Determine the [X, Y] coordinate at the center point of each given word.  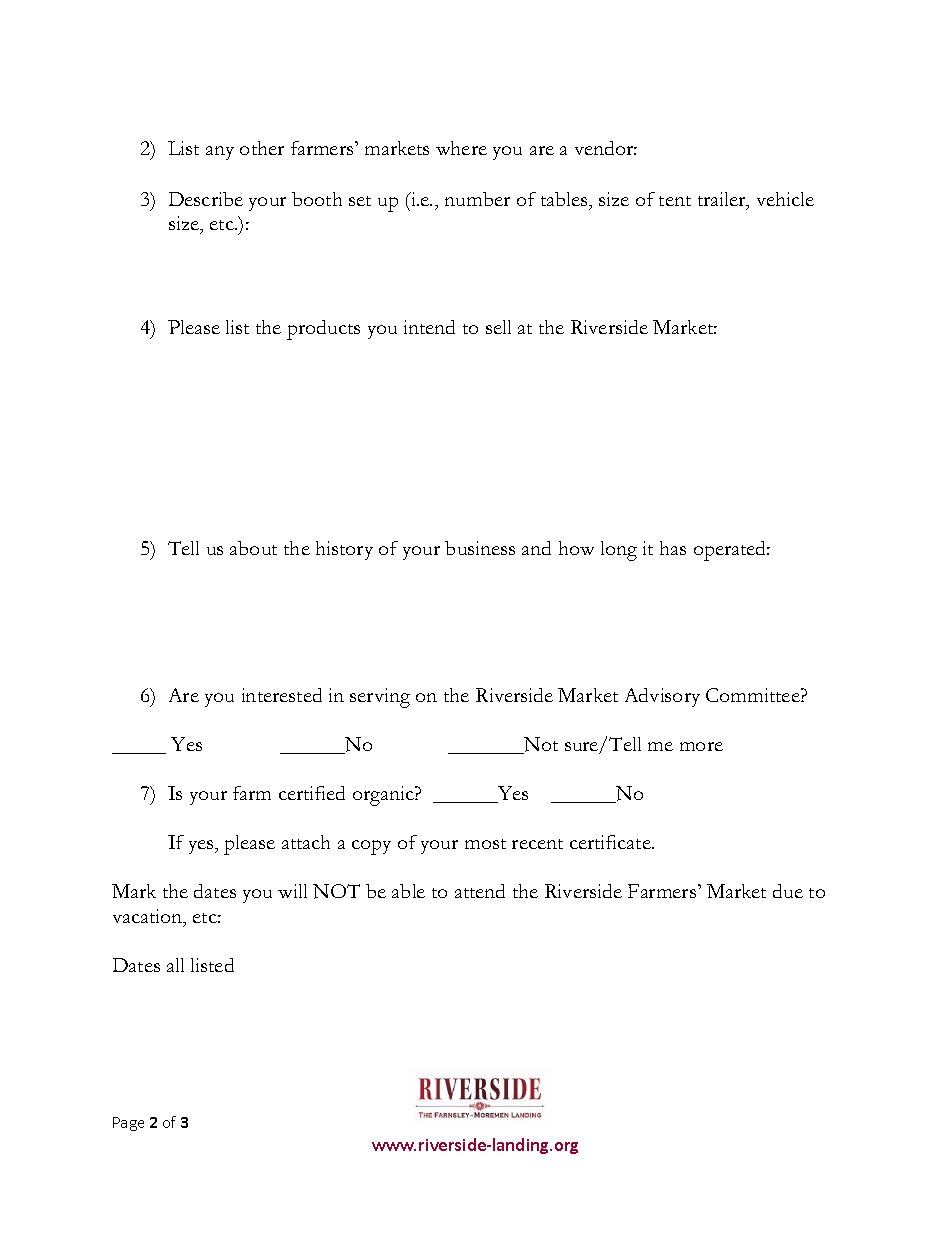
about [253, 548]
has [673, 548]
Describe [206, 199]
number [477, 199]
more [701, 746]
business [480, 548]
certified [312, 793]
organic [384, 796]
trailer [723, 200]
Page [128, 1124]
